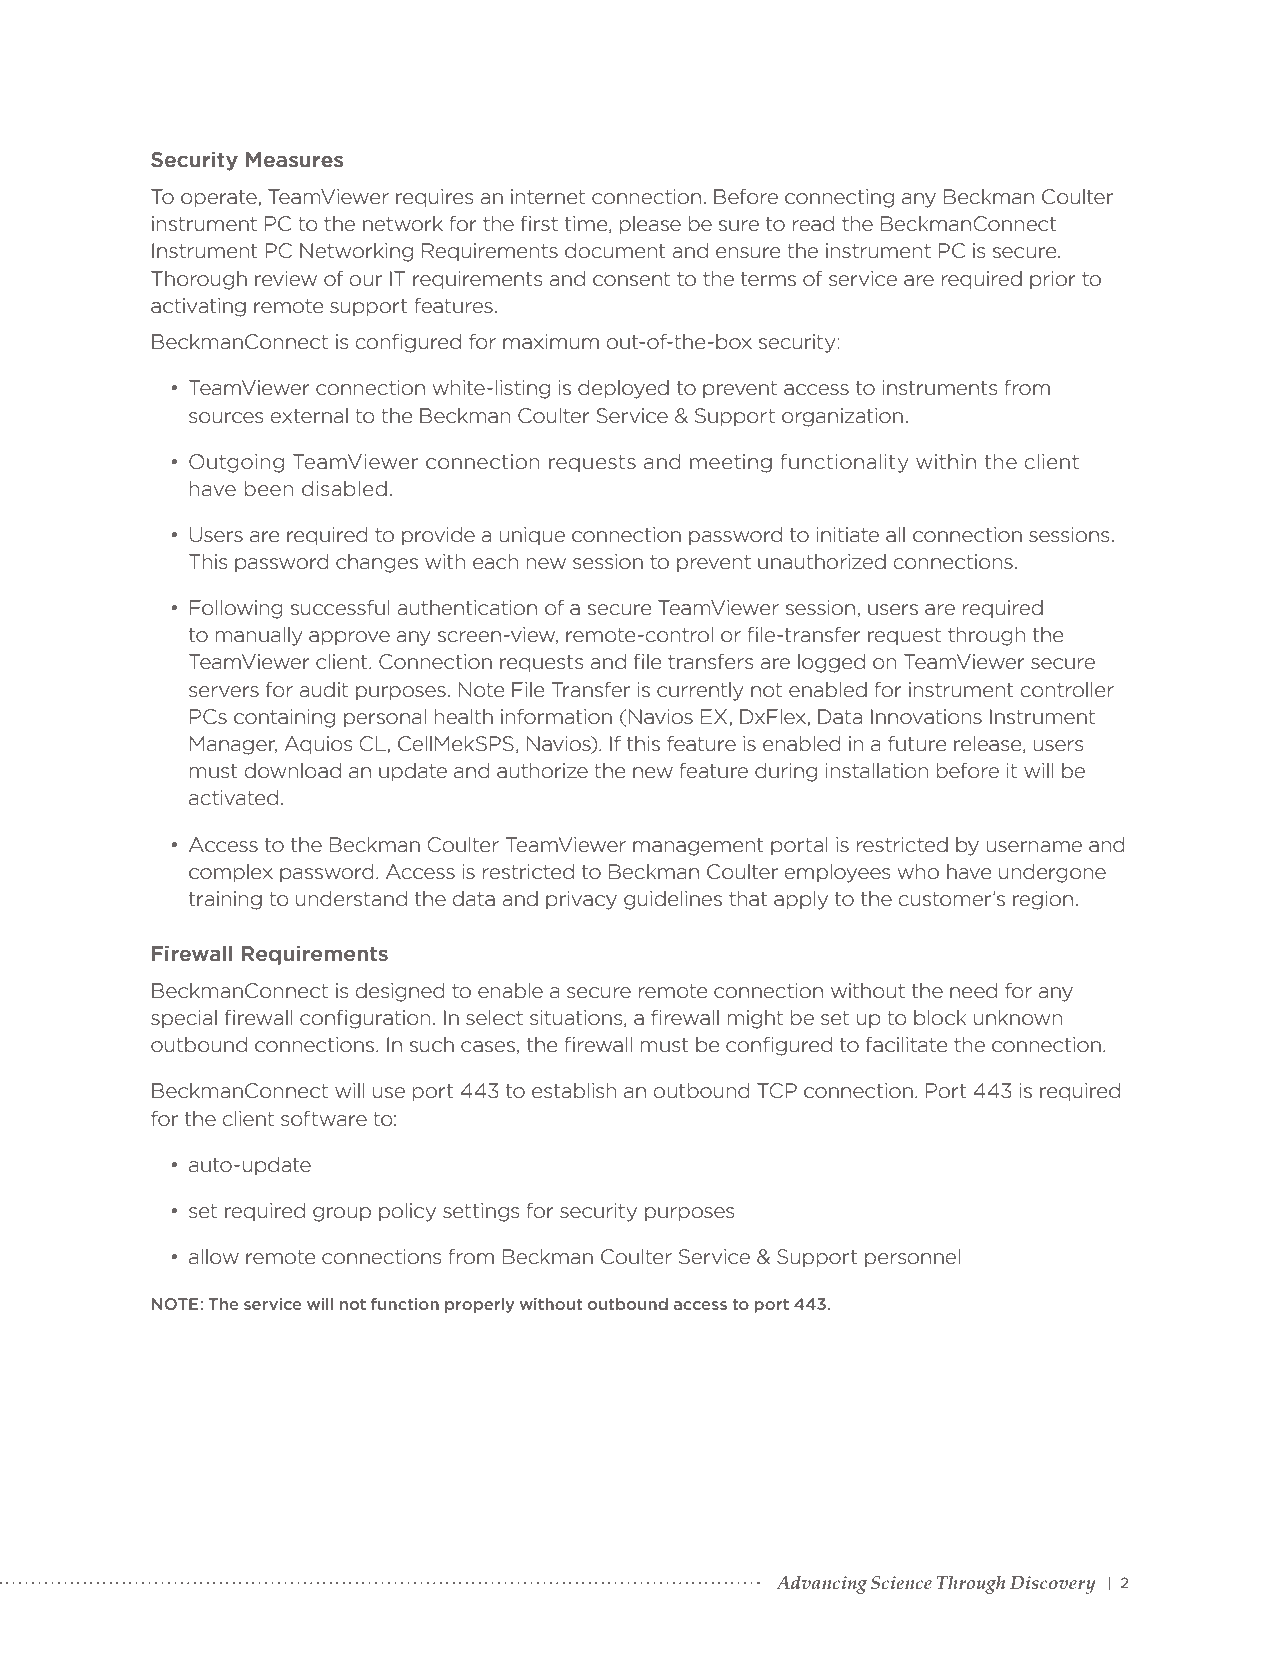  What do you see at coordinates (1053, 280) in the page?
I see `prior` at bounding box center [1053, 280].
